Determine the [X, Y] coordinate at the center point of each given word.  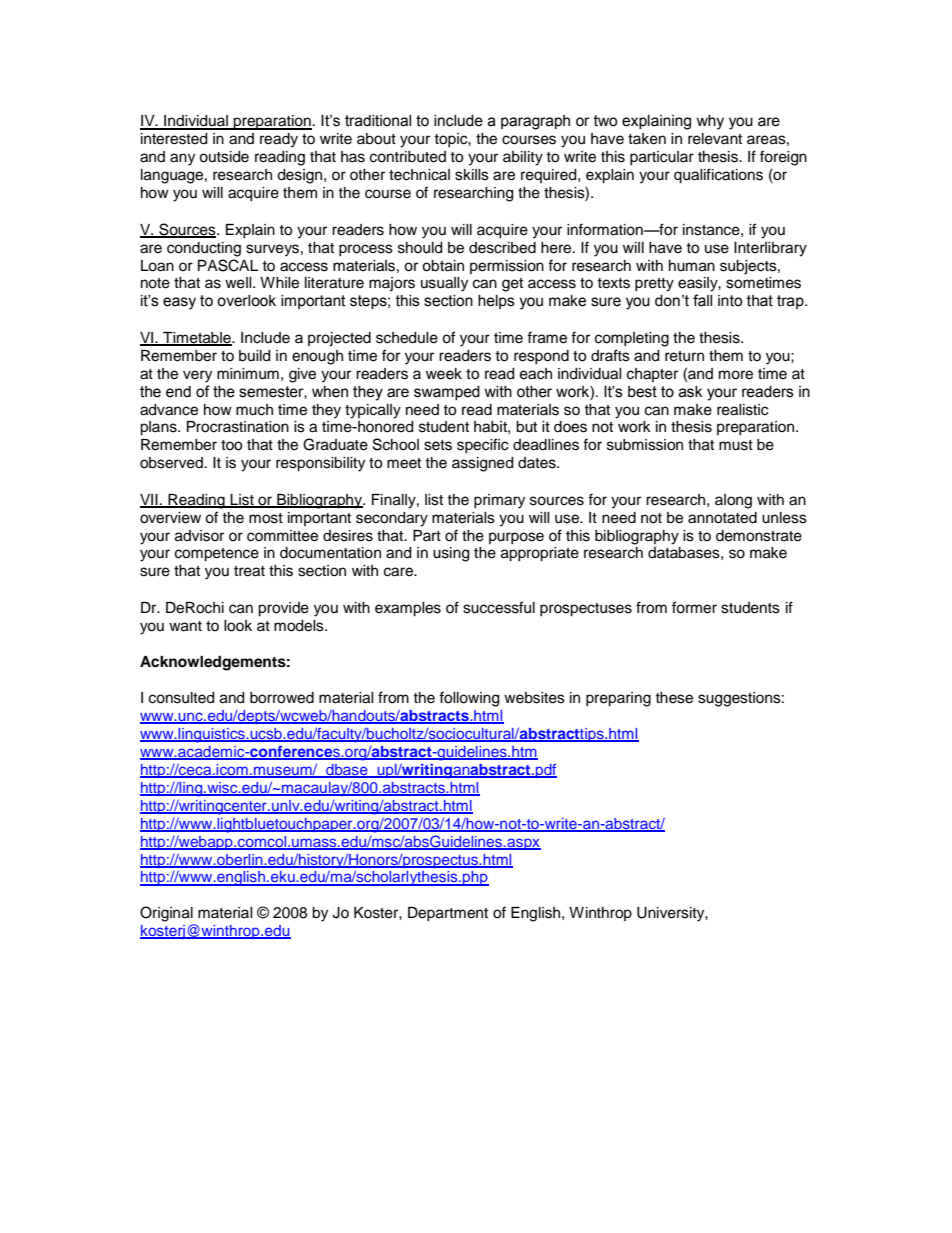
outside [224, 157]
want [185, 626]
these [674, 698]
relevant [715, 139]
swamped [447, 393]
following [469, 699]
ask [690, 392]
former [694, 607]
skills [472, 175]
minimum [248, 374]
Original [166, 914]
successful [499, 607]
